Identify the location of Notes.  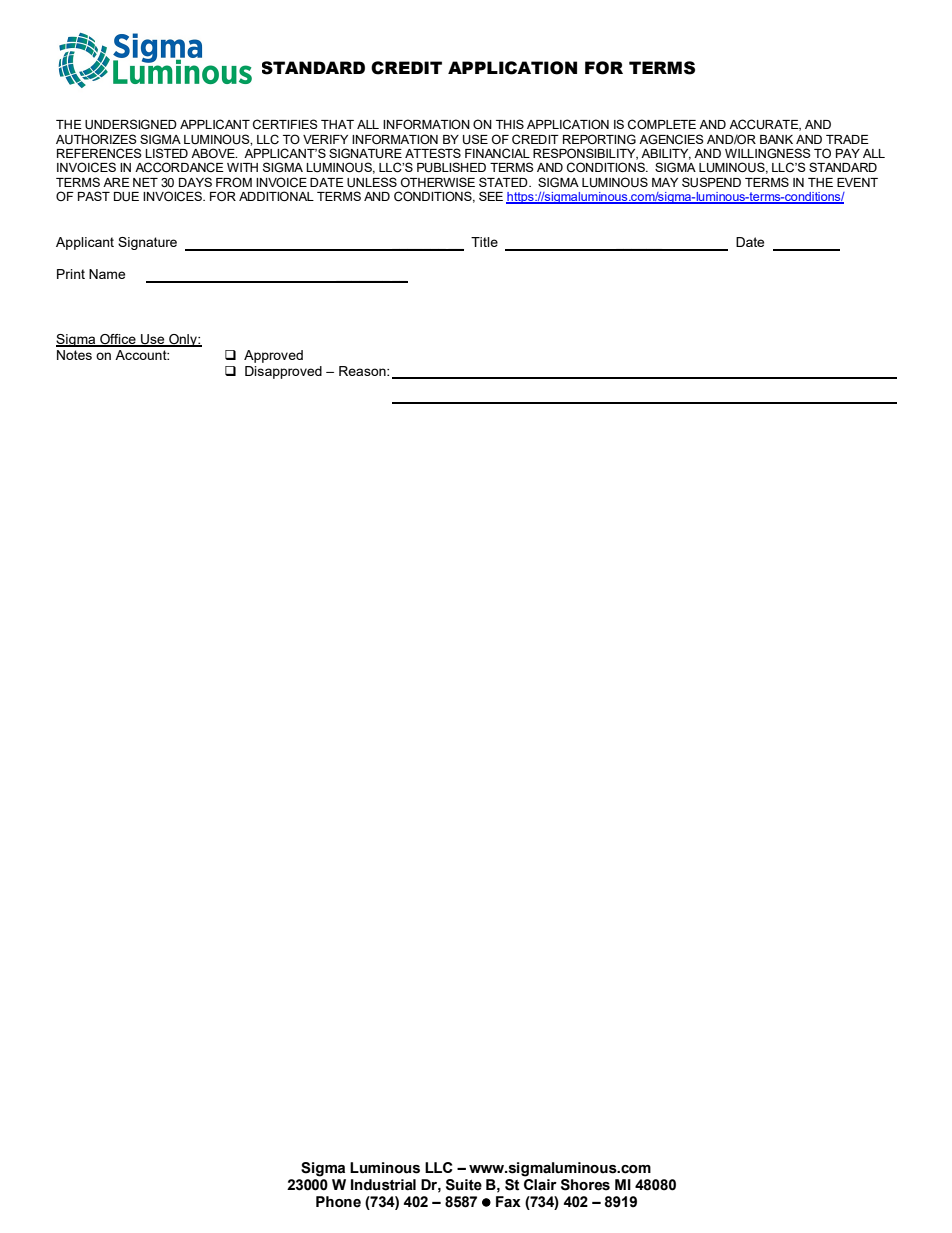
(74, 355).
